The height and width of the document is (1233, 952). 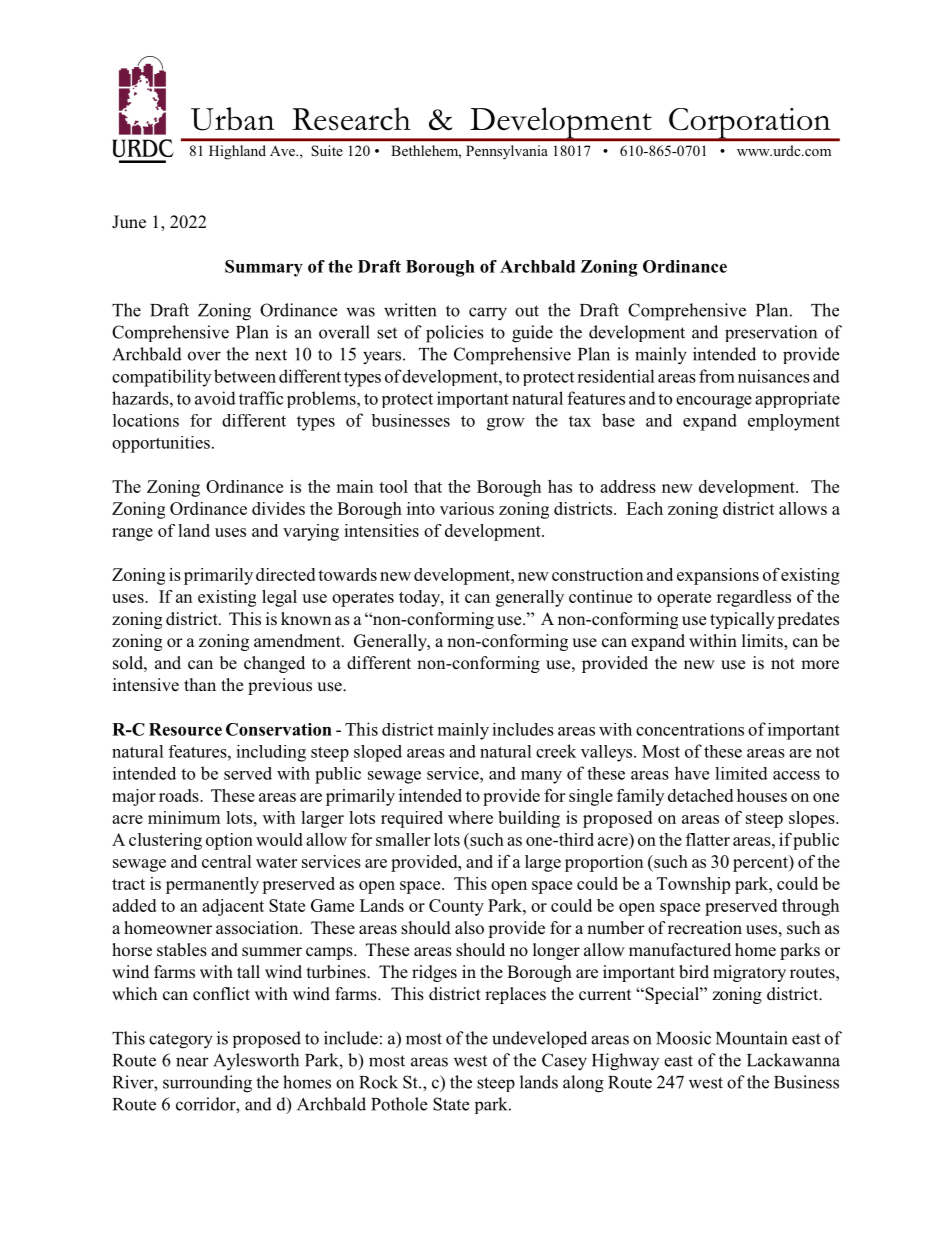 I want to click on Pennsylvania, so click(x=507, y=152).
